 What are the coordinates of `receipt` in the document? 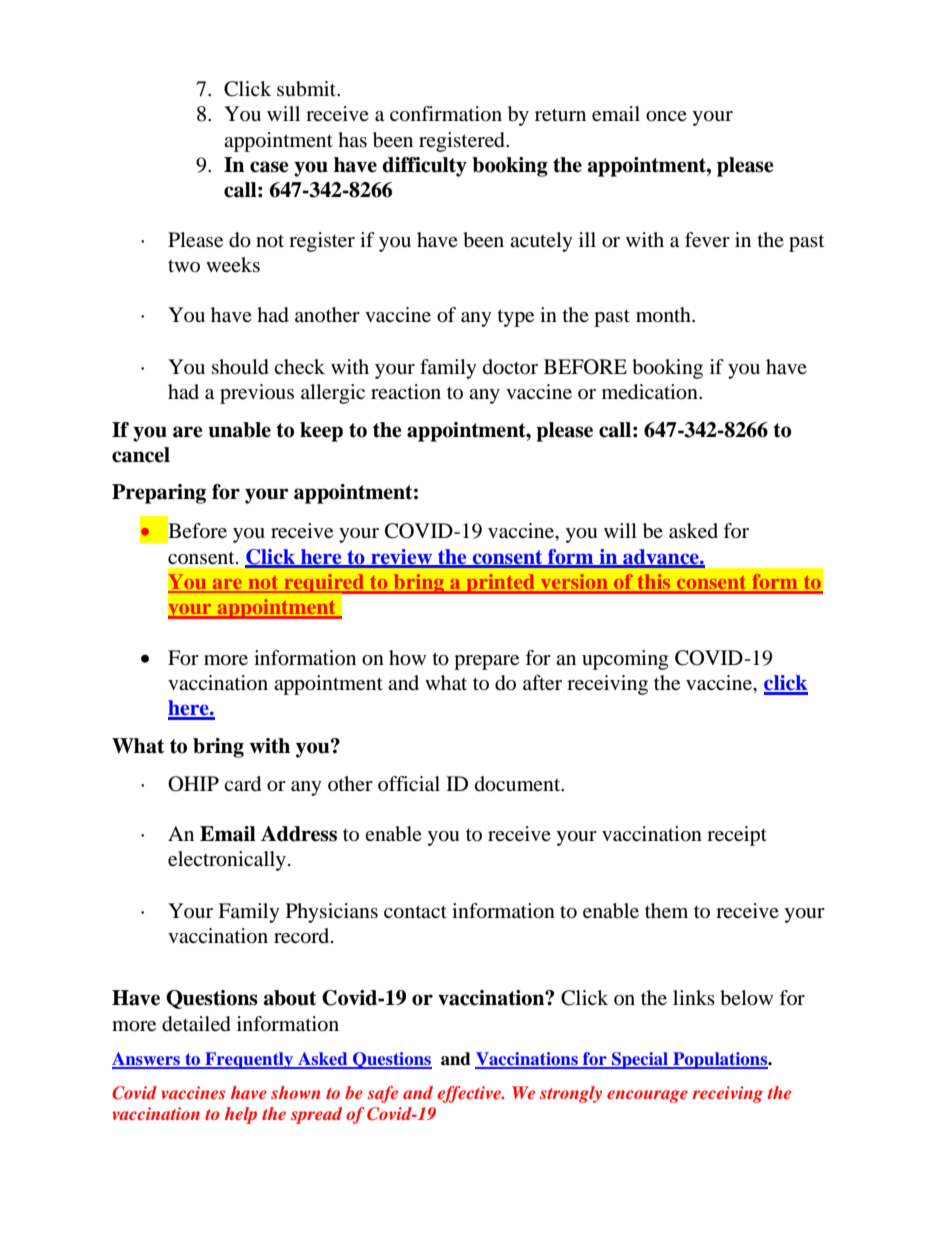 It's located at (737, 836).
